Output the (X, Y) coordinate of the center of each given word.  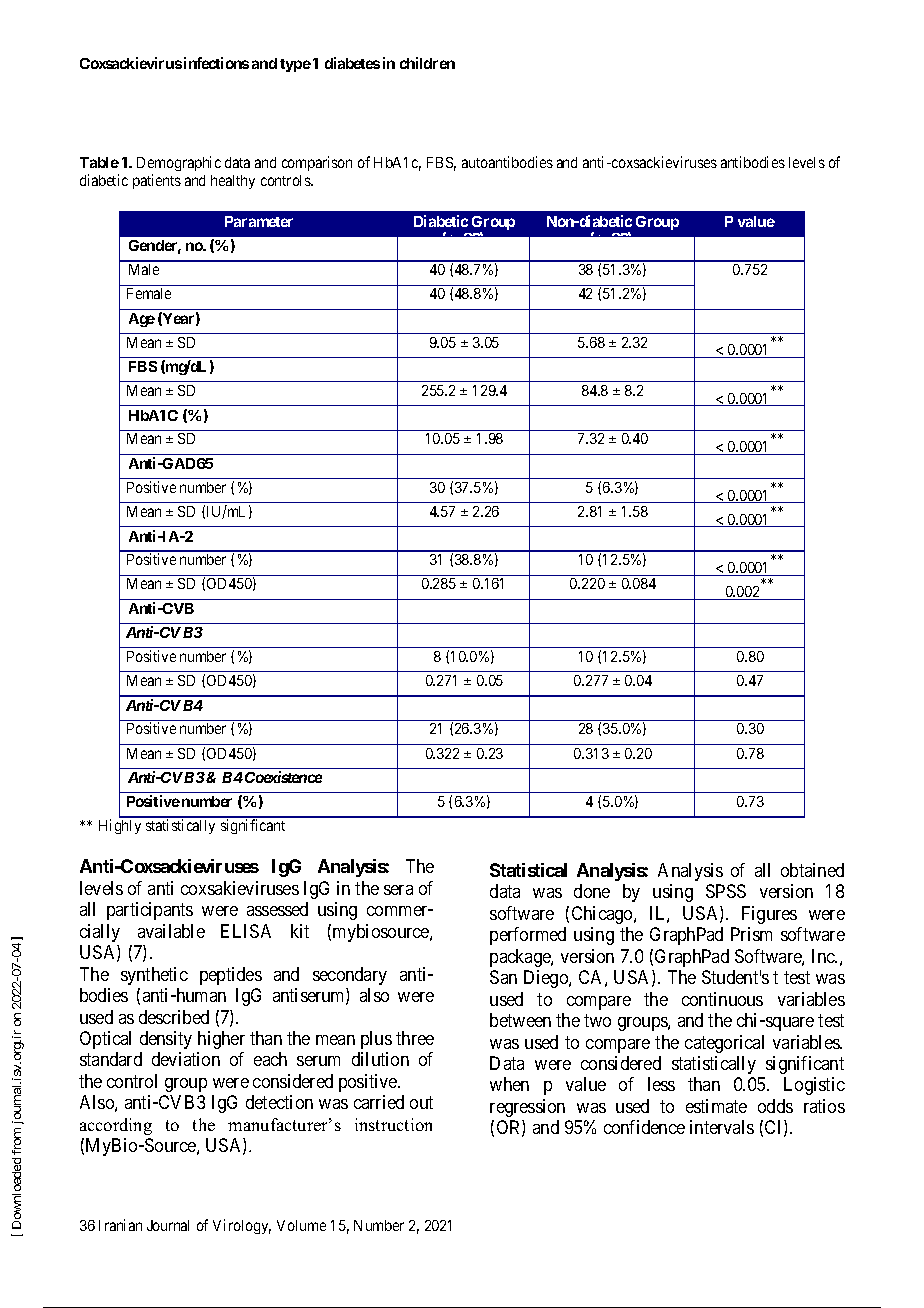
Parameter (259, 221)
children (427, 63)
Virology (242, 1226)
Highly (120, 826)
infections (216, 63)
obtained (812, 870)
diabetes (352, 63)
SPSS (726, 891)
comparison (317, 163)
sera (398, 890)
